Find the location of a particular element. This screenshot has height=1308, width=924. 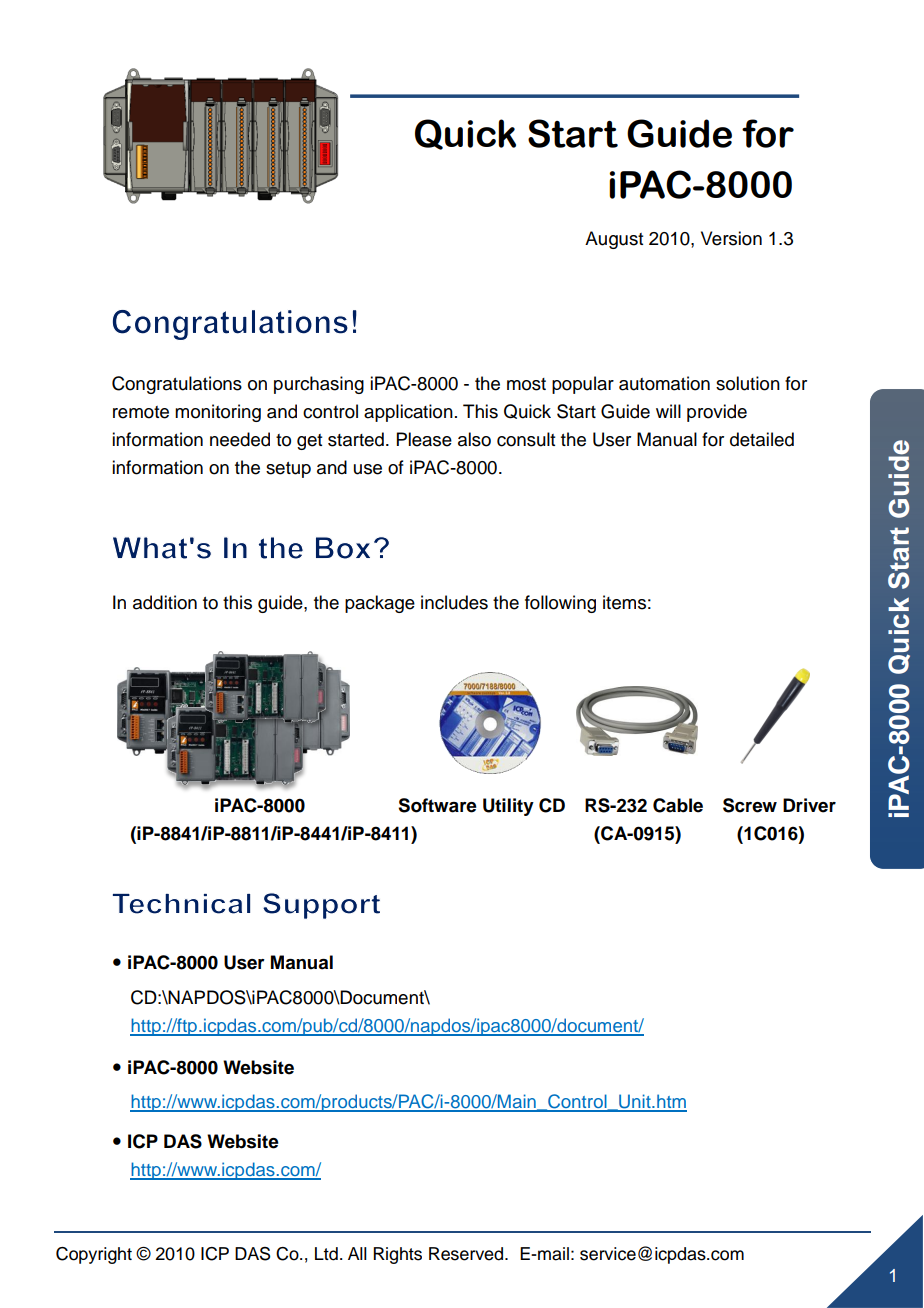

Copyright is located at coordinates (94, 1255).
